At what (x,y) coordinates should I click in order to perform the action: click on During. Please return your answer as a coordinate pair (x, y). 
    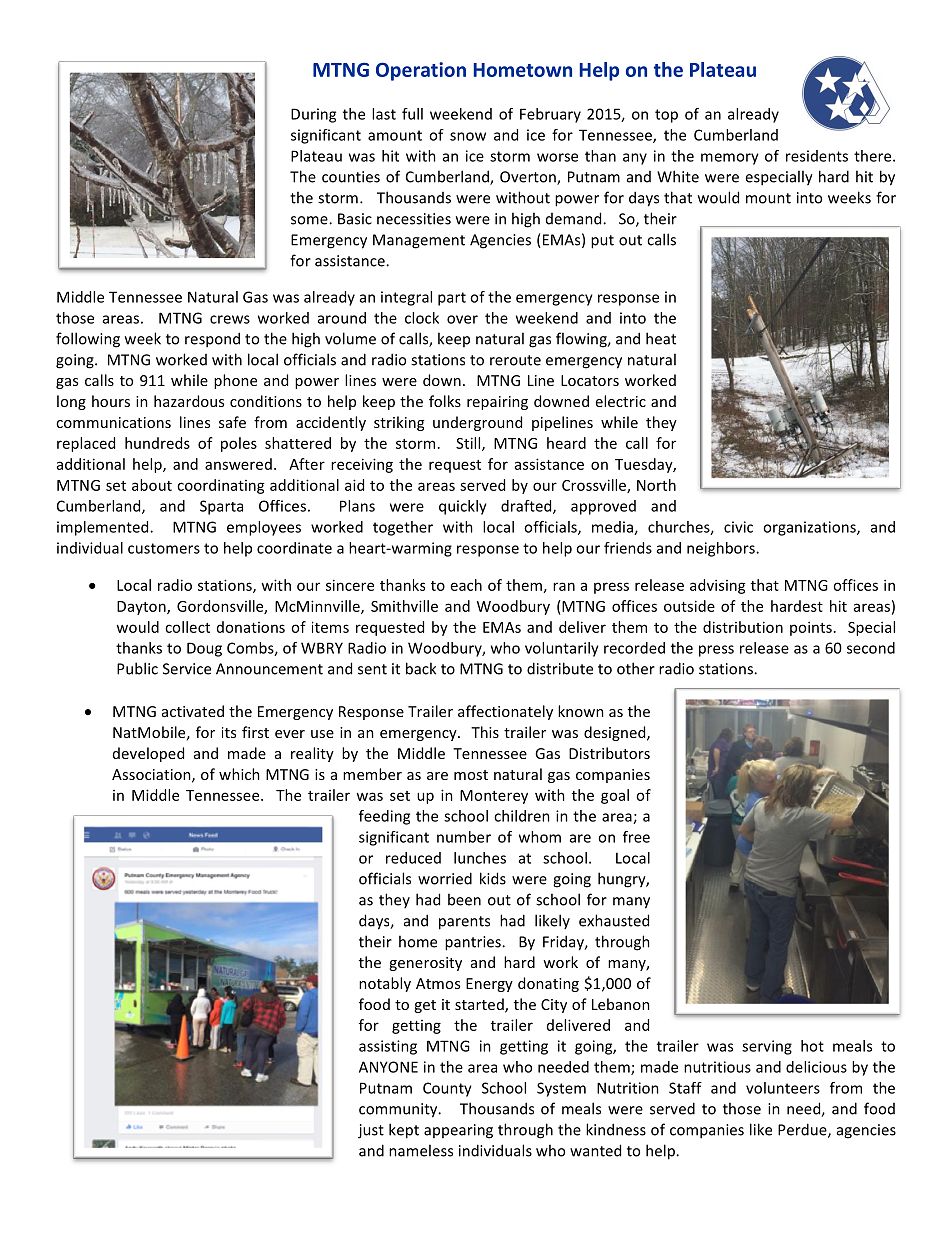
    Looking at the image, I should click on (313, 115).
